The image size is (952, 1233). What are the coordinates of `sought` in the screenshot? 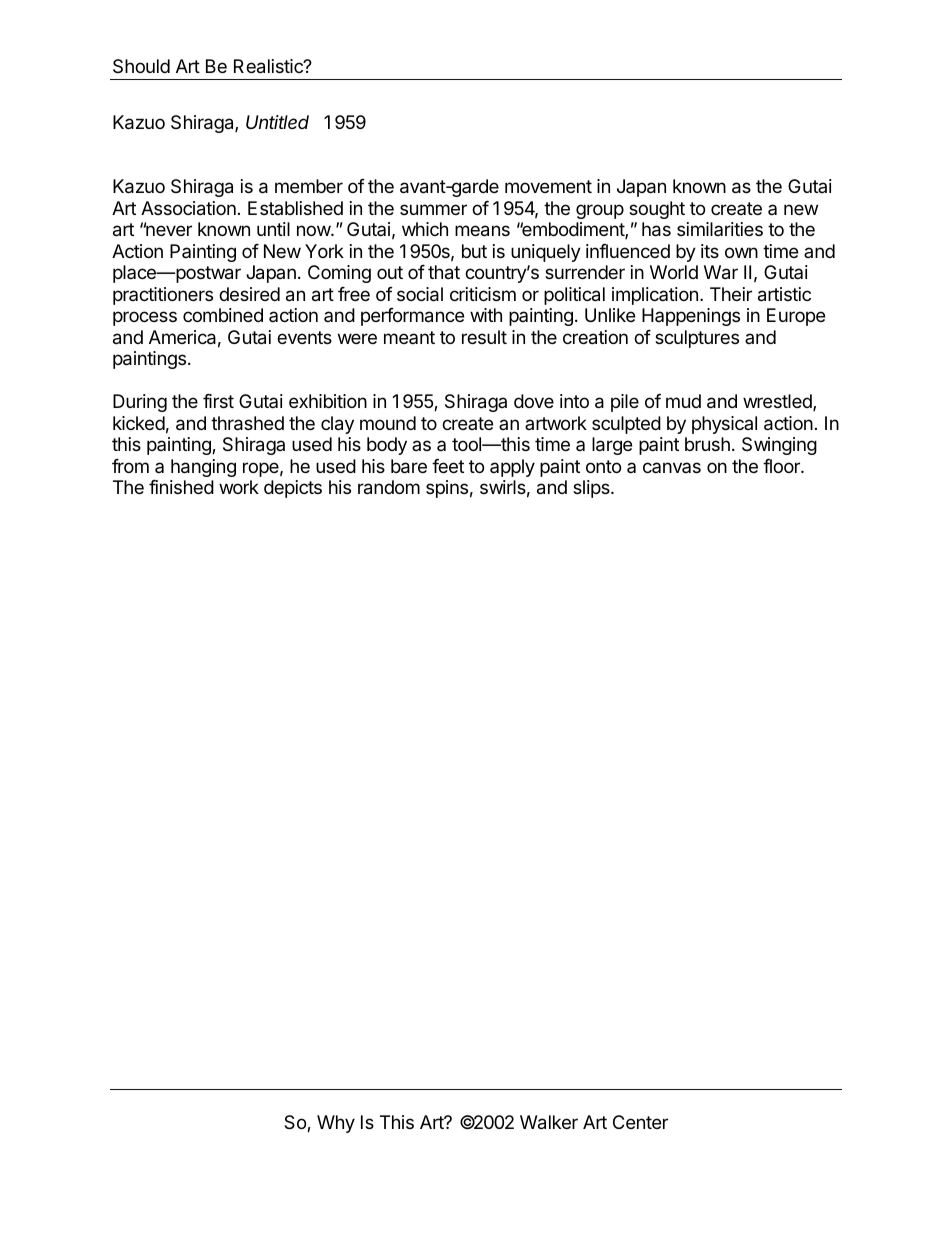 It's located at (657, 210).
